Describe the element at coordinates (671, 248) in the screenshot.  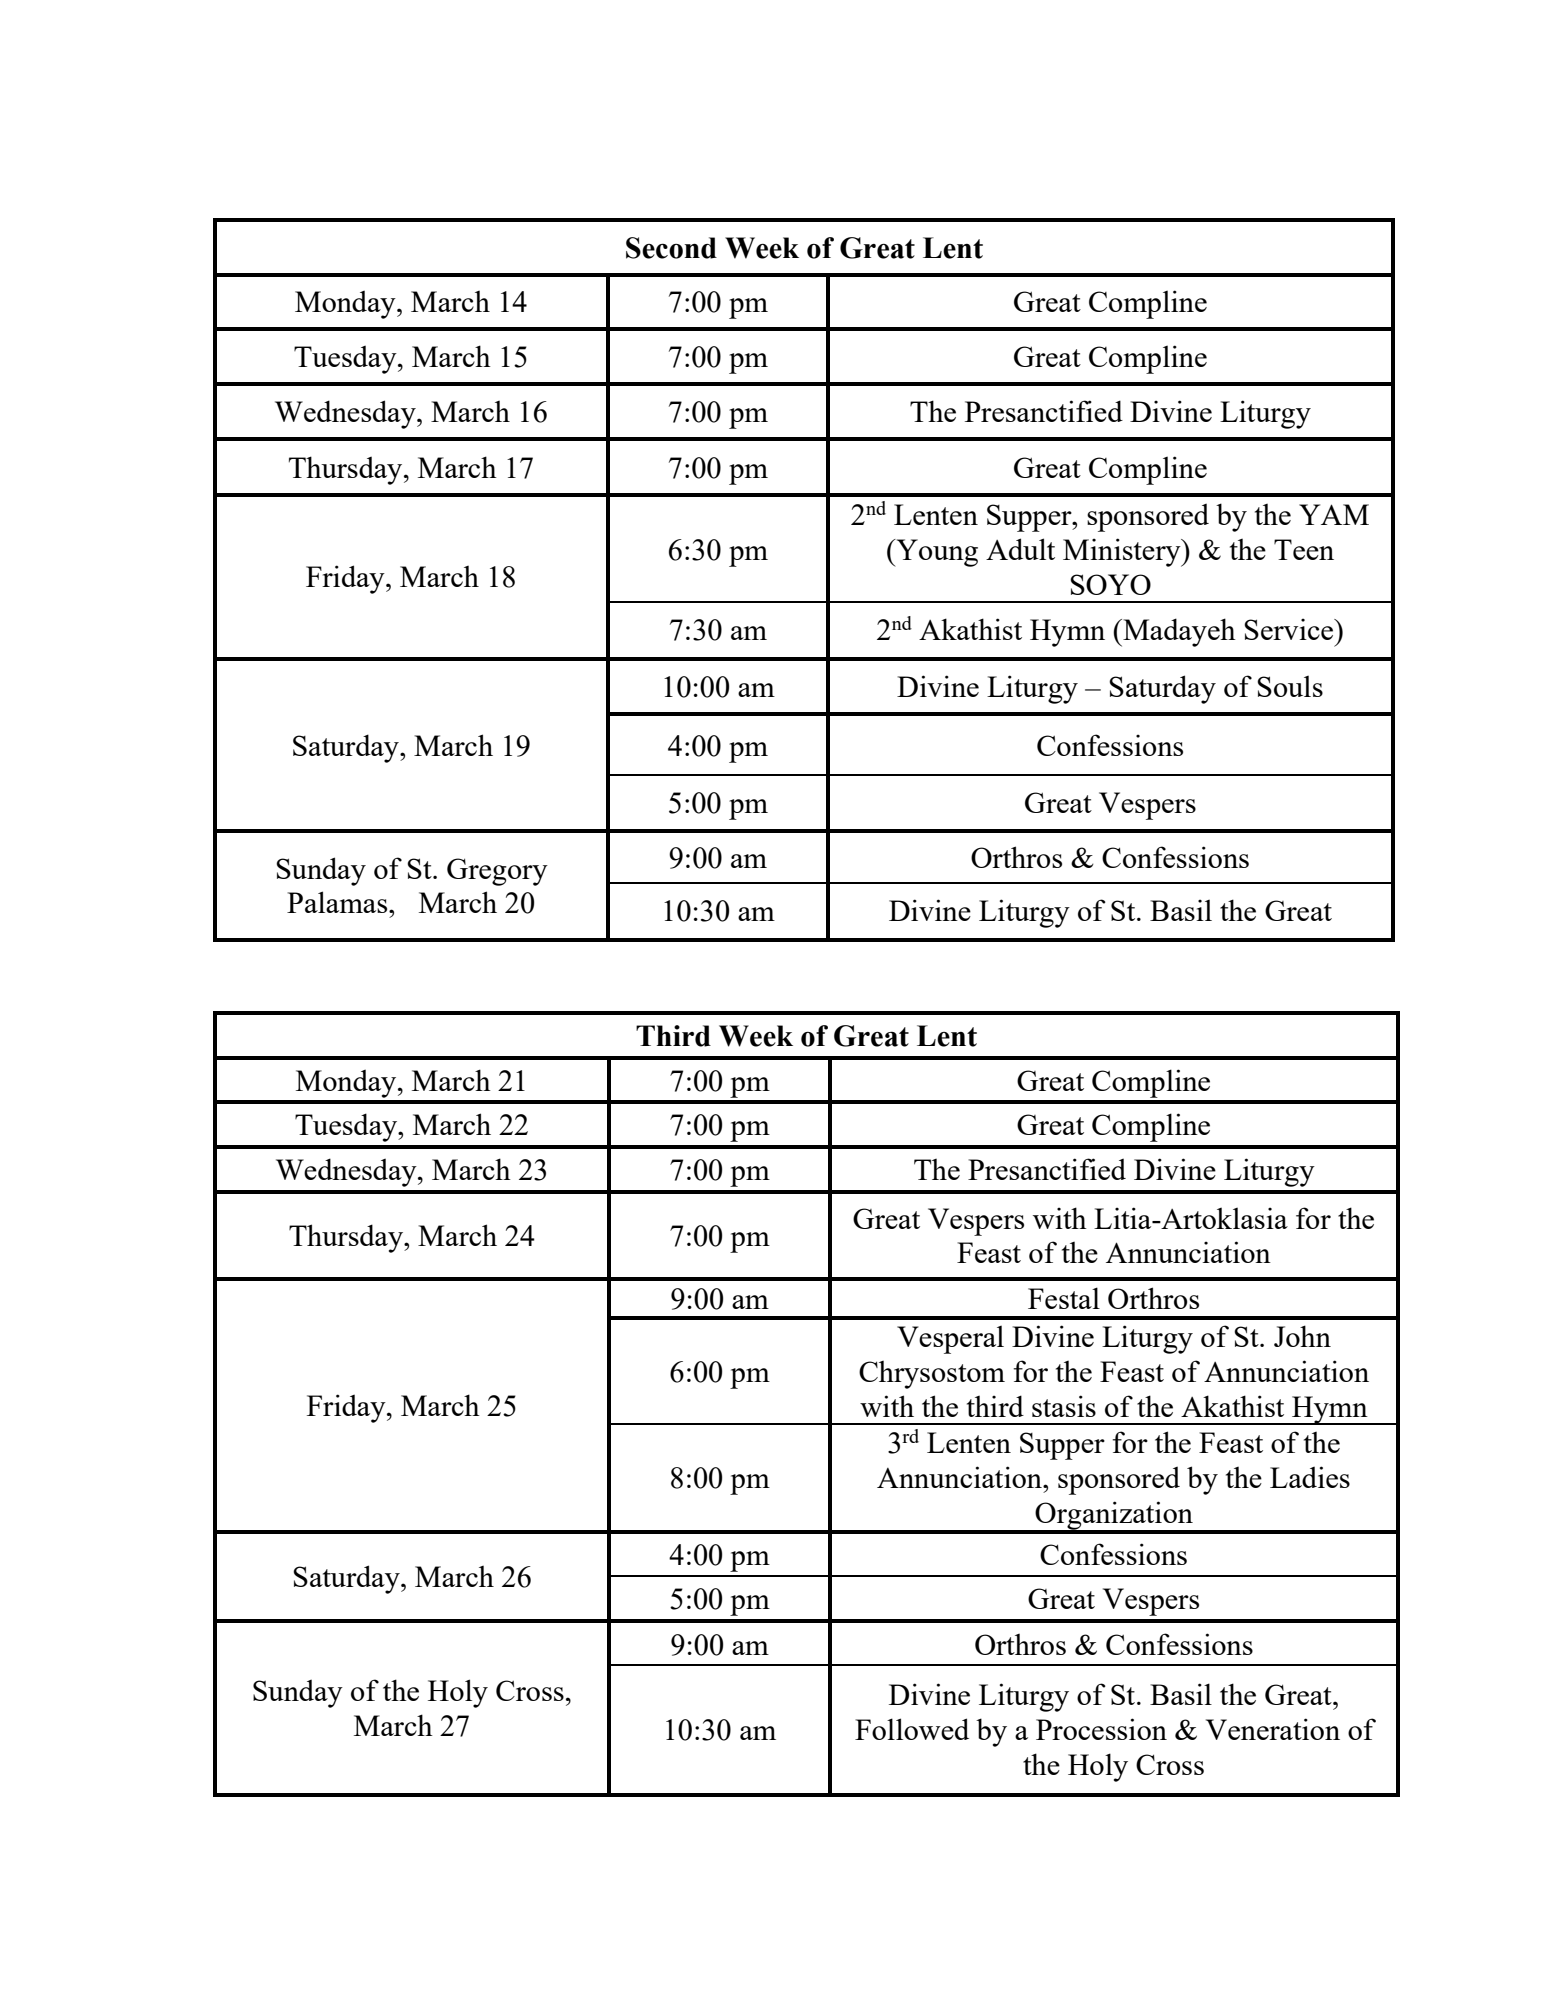
I see `Second` at that location.
